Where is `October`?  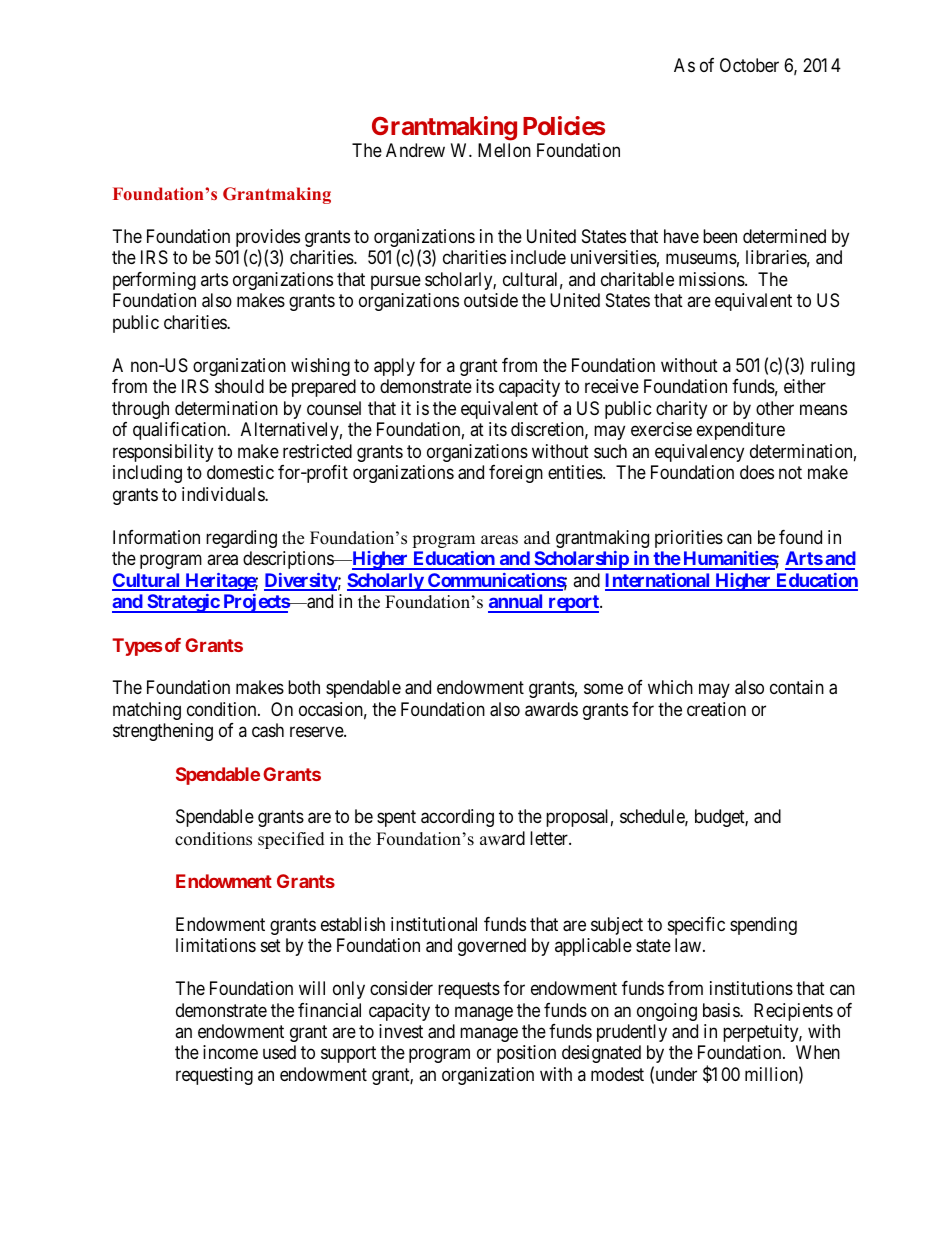
October is located at coordinates (749, 65).
